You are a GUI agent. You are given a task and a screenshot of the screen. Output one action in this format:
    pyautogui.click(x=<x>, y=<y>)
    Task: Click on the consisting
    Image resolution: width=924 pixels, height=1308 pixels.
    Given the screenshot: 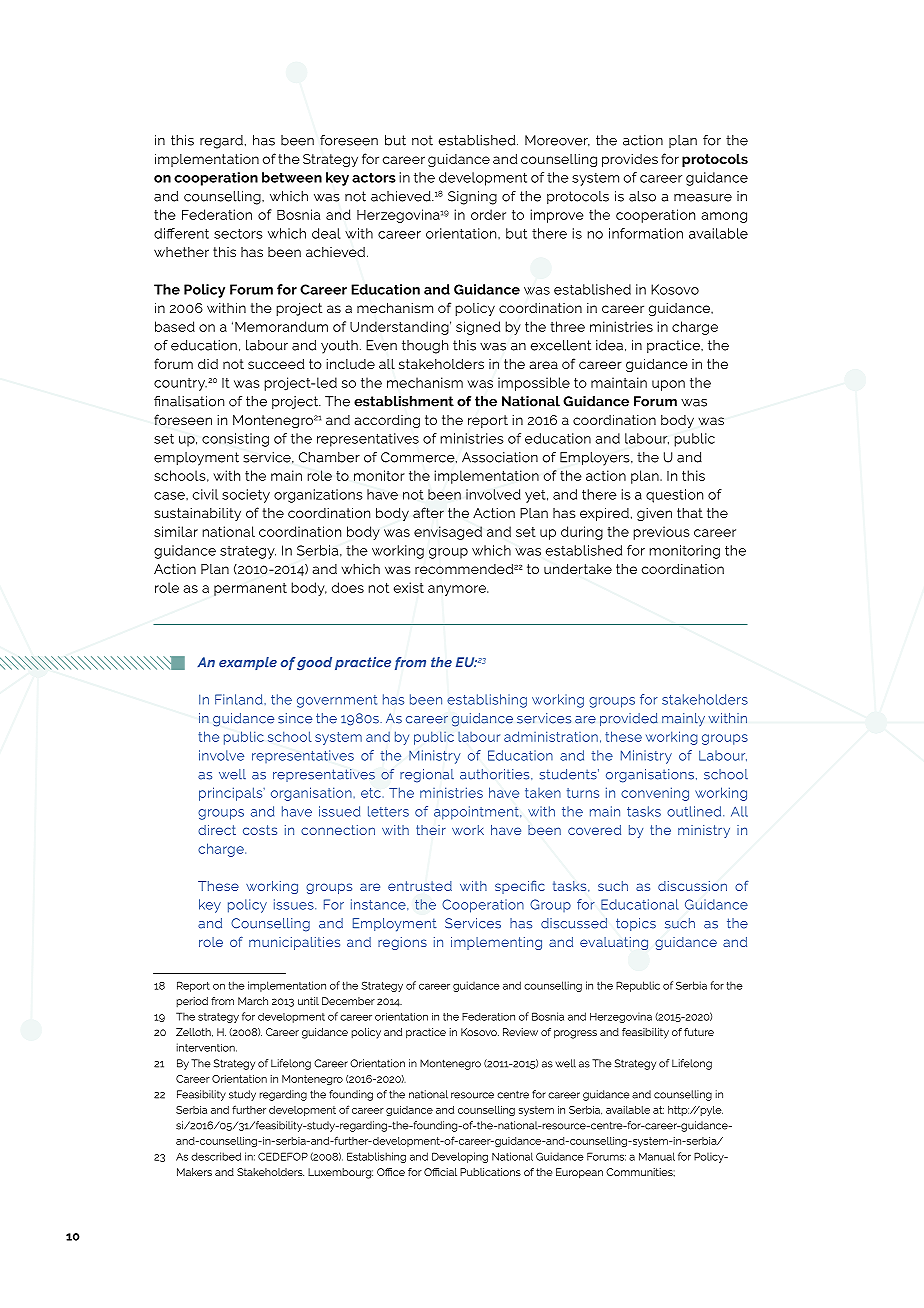 What is the action you would take?
    pyautogui.click(x=235, y=440)
